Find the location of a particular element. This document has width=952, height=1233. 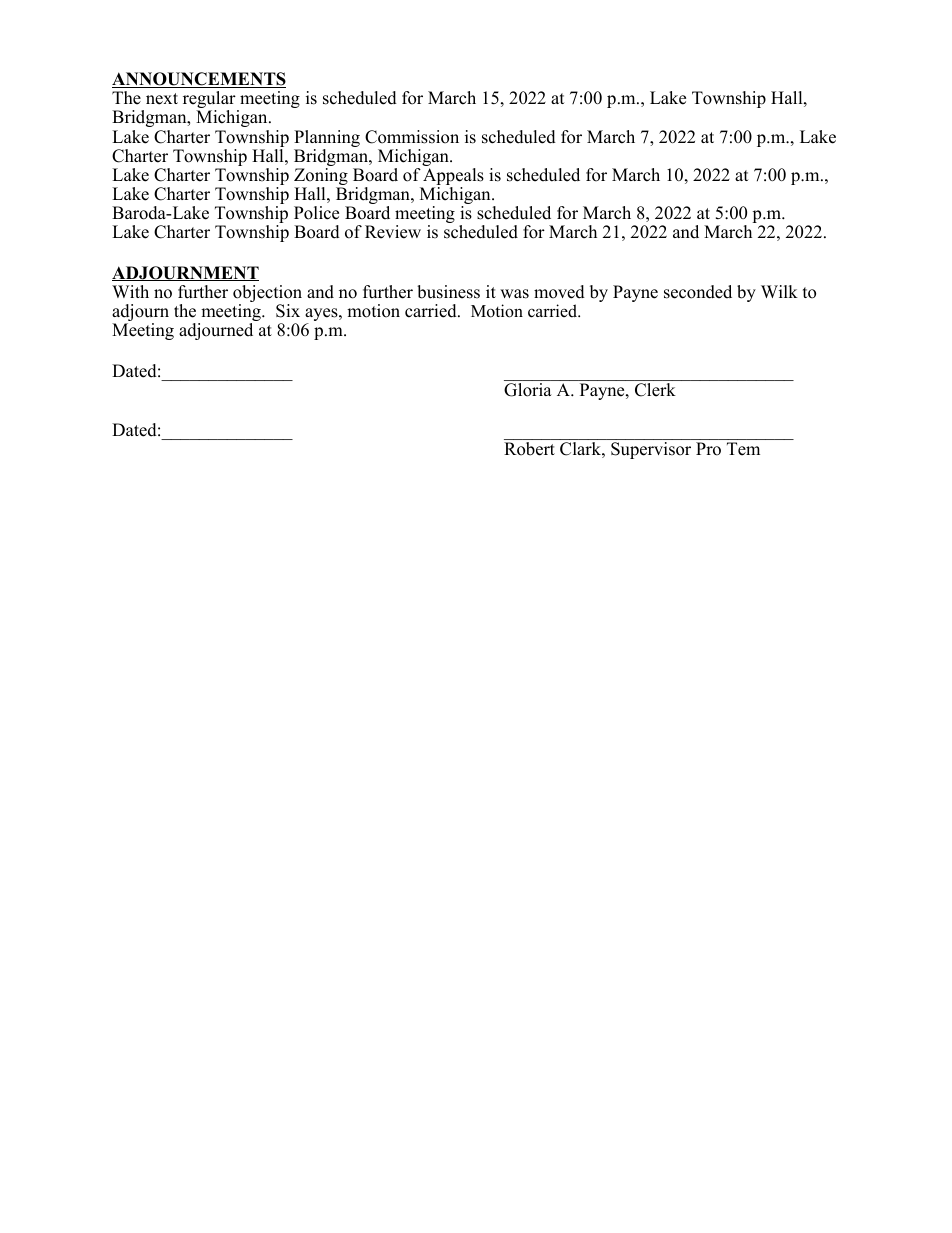

business is located at coordinates (448, 292).
